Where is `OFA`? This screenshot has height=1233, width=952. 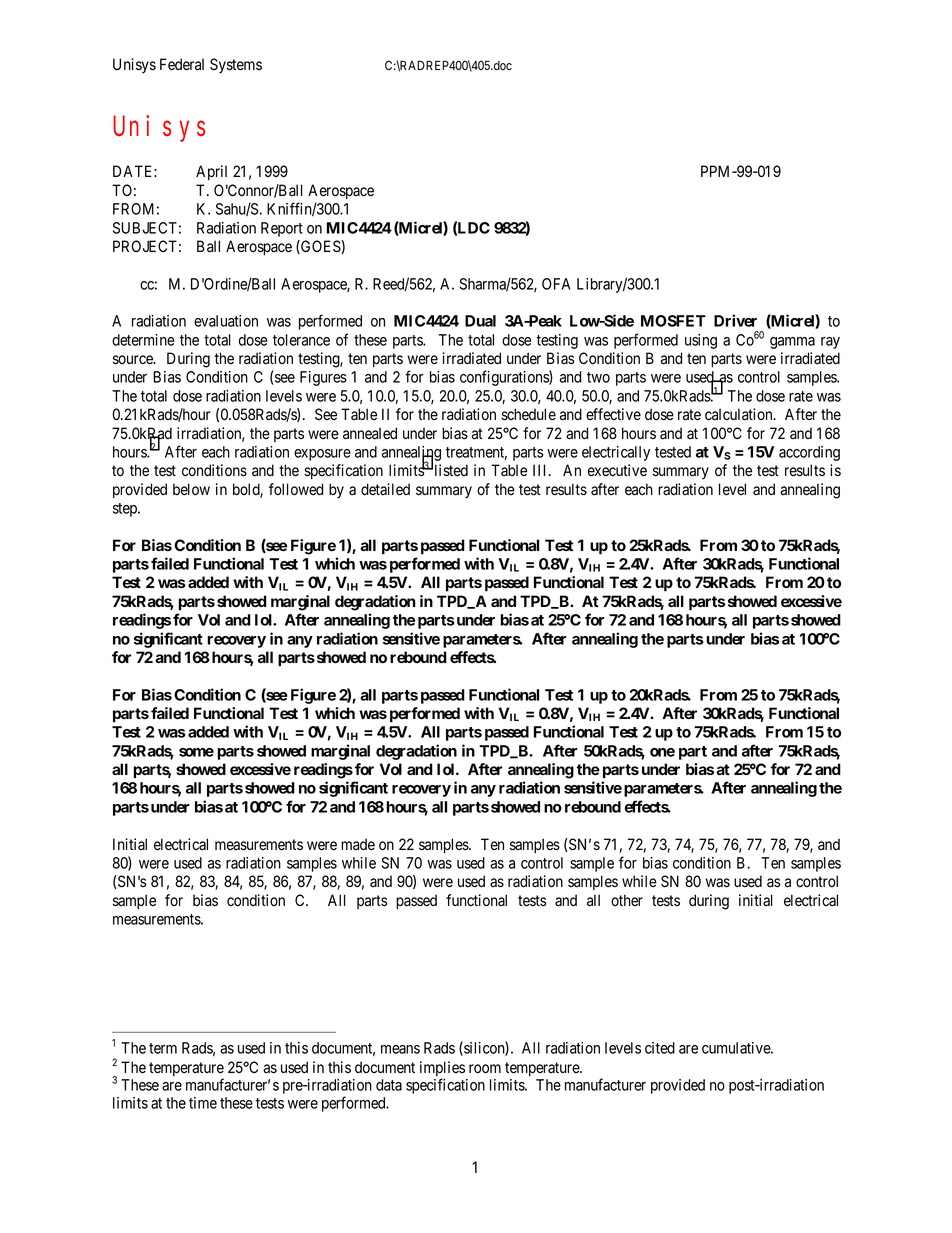 OFA is located at coordinates (556, 284).
